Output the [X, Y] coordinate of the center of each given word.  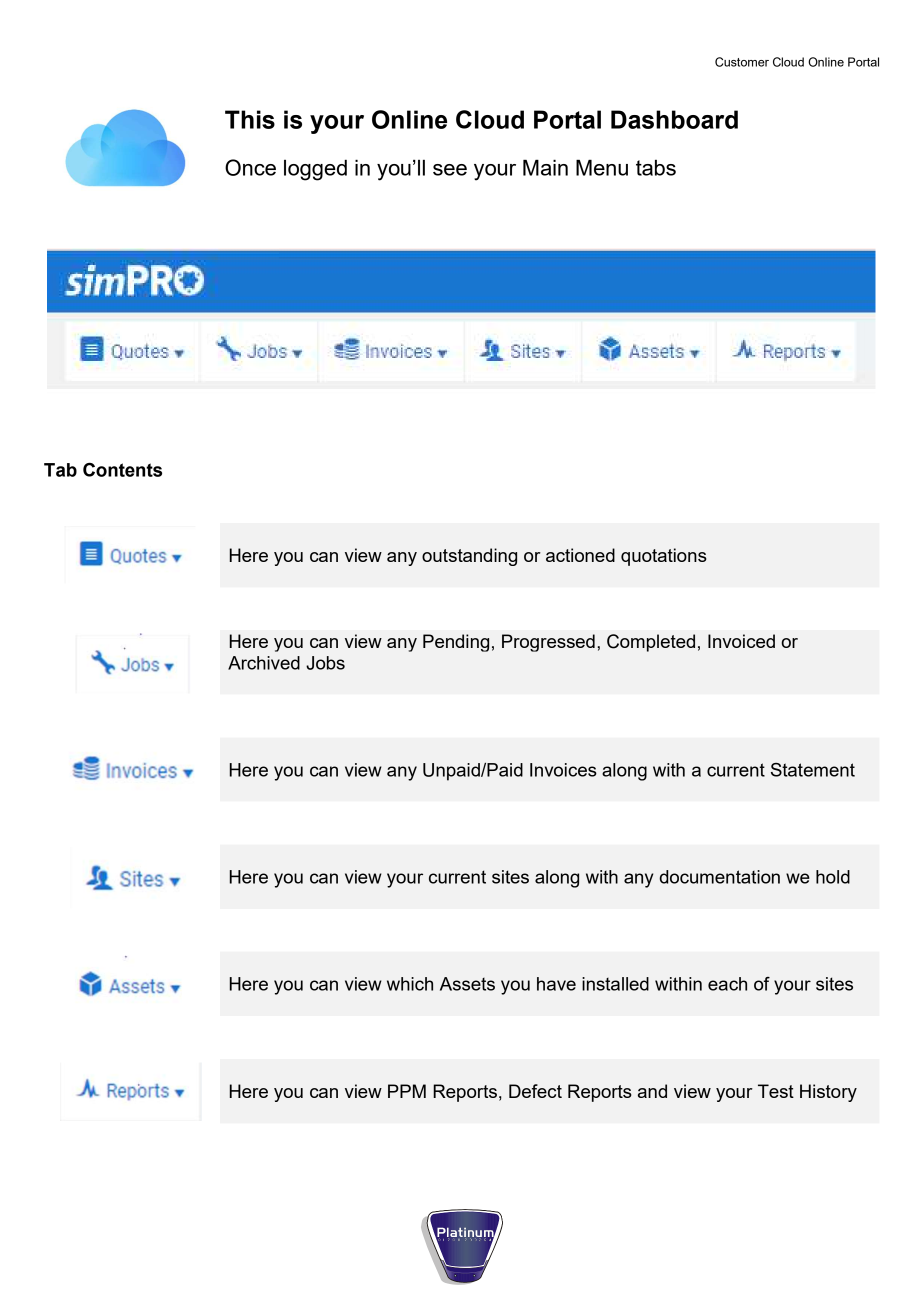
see [450, 170]
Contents [122, 470]
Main [545, 167]
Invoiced [741, 641]
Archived [264, 663]
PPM [407, 1091]
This [250, 119]
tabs [656, 168]
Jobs [325, 663]
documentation [719, 877]
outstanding [469, 557]
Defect [535, 1091]
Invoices [563, 770]
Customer [742, 62]
